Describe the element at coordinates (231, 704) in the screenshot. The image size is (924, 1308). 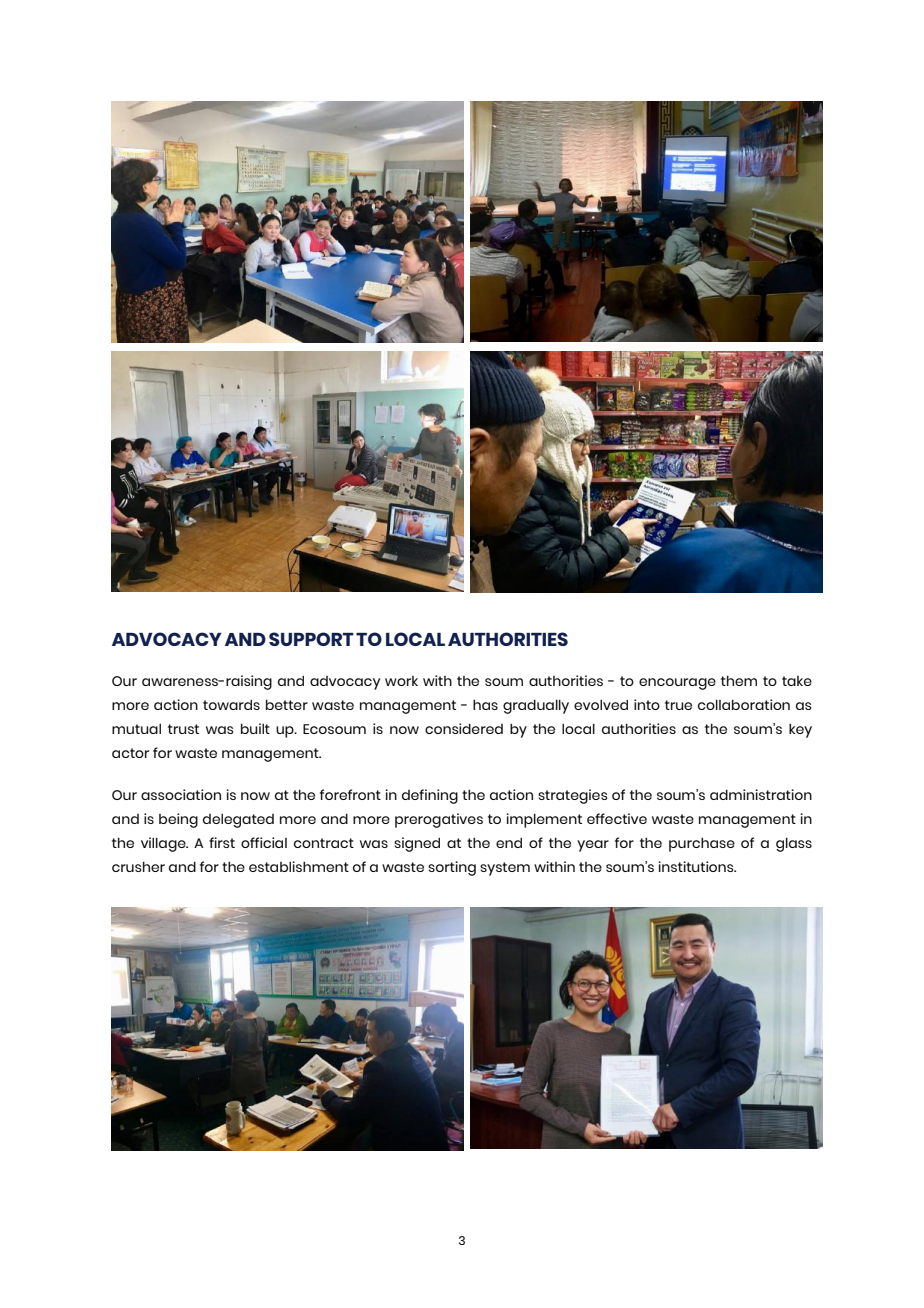
I see `towards` at that location.
